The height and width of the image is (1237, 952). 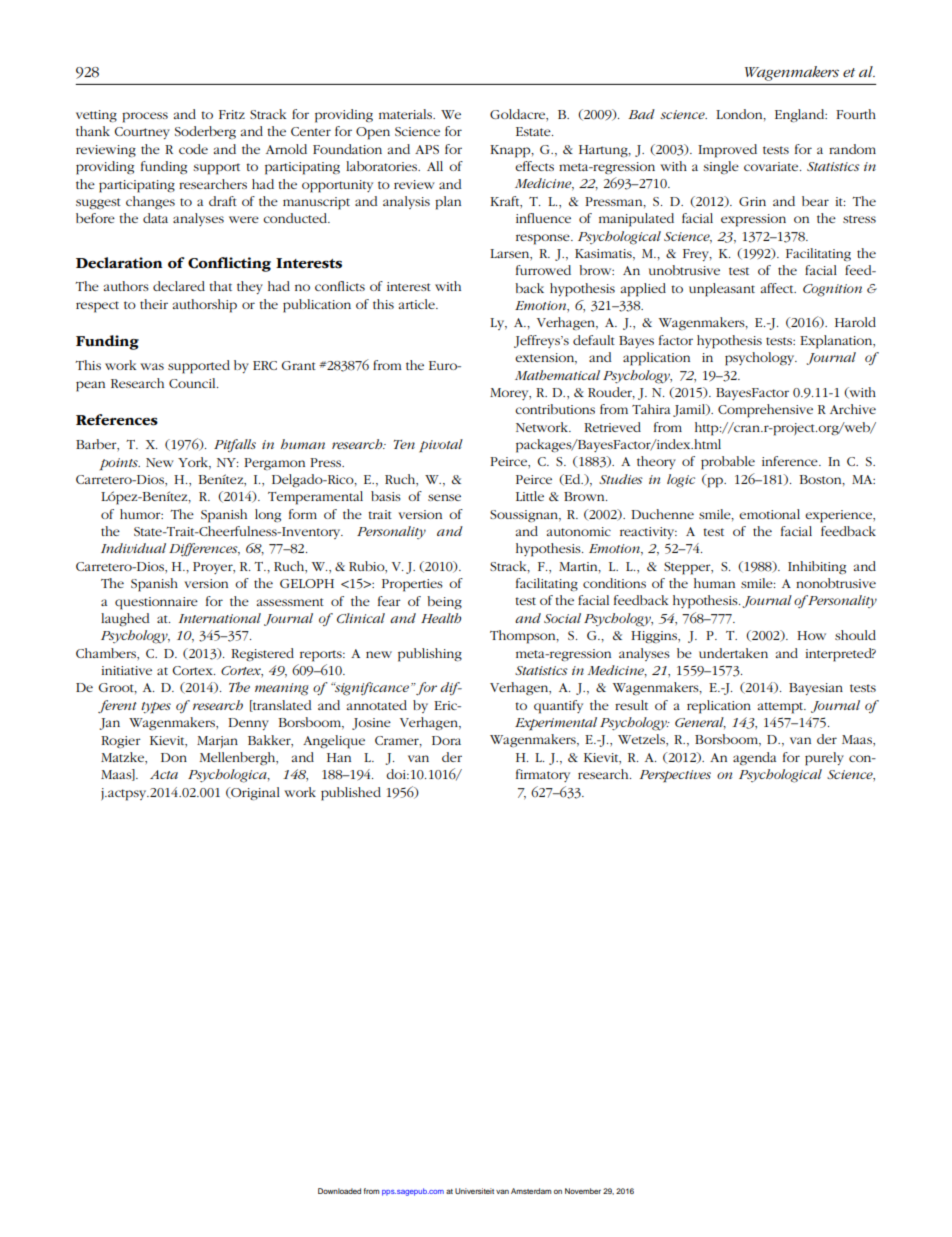 What do you see at coordinates (772, 166) in the image?
I see `covariate` at bounding box center [772, 166].
